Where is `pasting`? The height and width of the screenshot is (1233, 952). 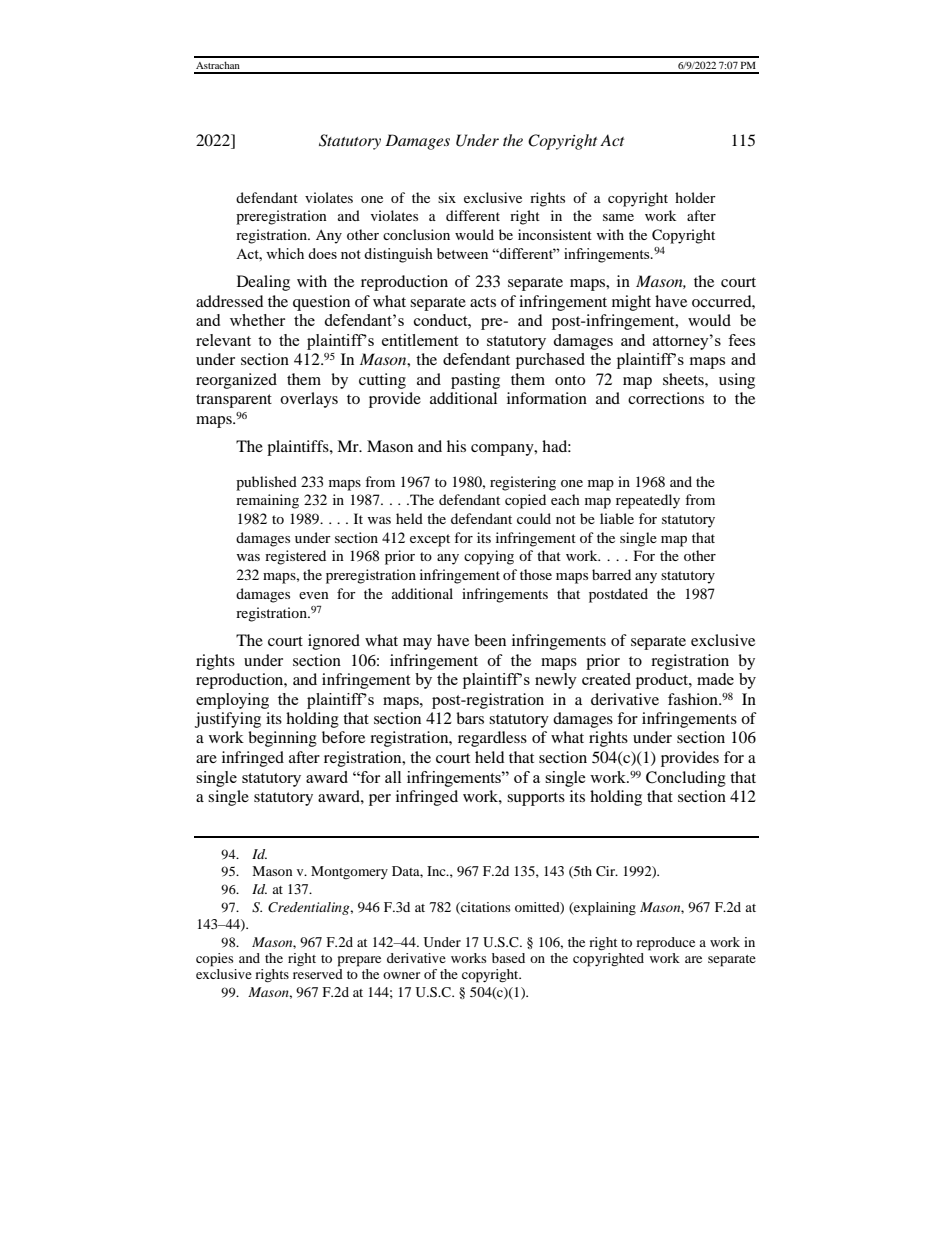
pasting is located at coordinates (475, 381).
